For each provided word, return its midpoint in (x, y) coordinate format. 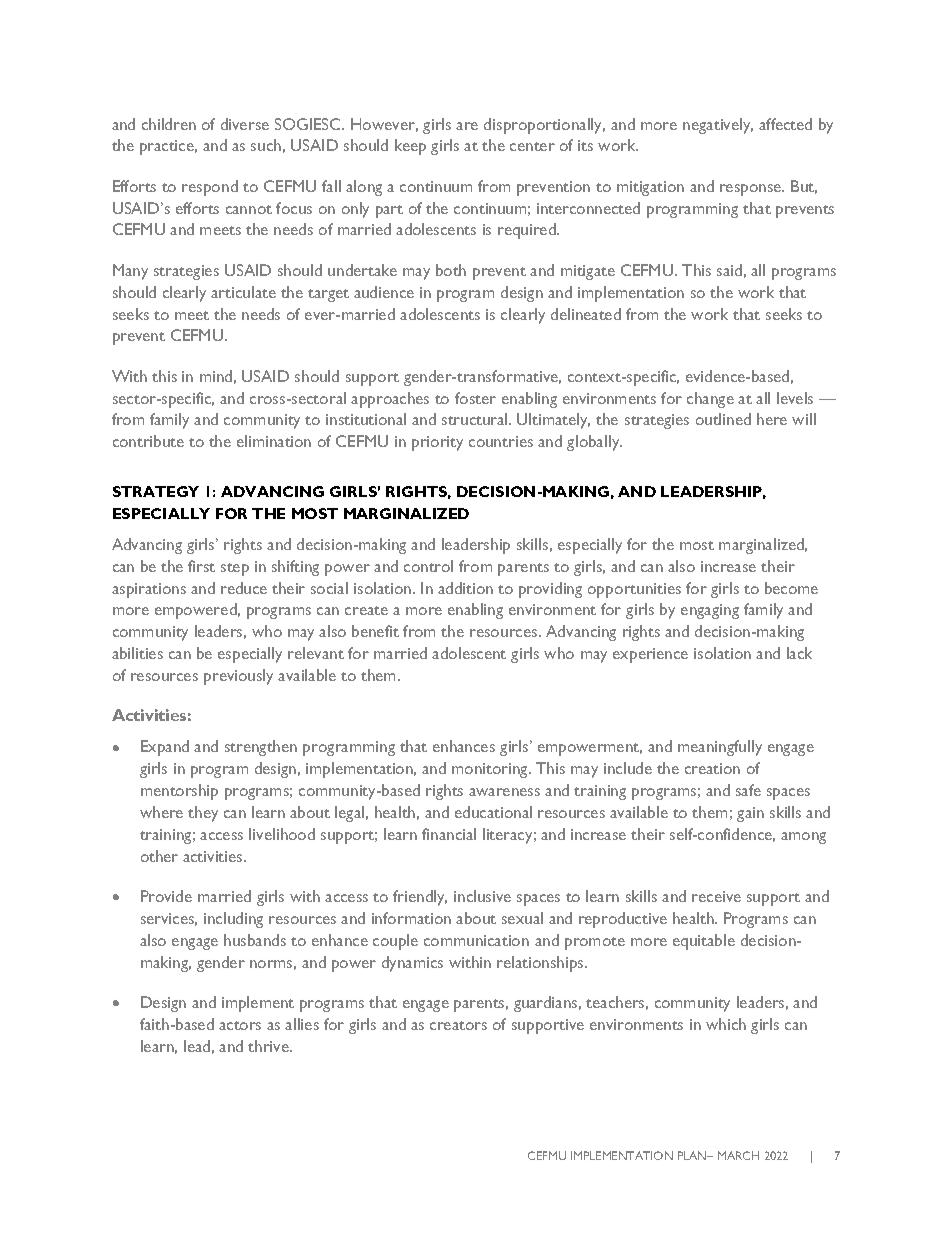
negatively (718, 126)
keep (410, 147)
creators (458, 1025)
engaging (710, 611)
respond (210, 188)
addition (465, 588)
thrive (269, 1046)
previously (238, 677)
